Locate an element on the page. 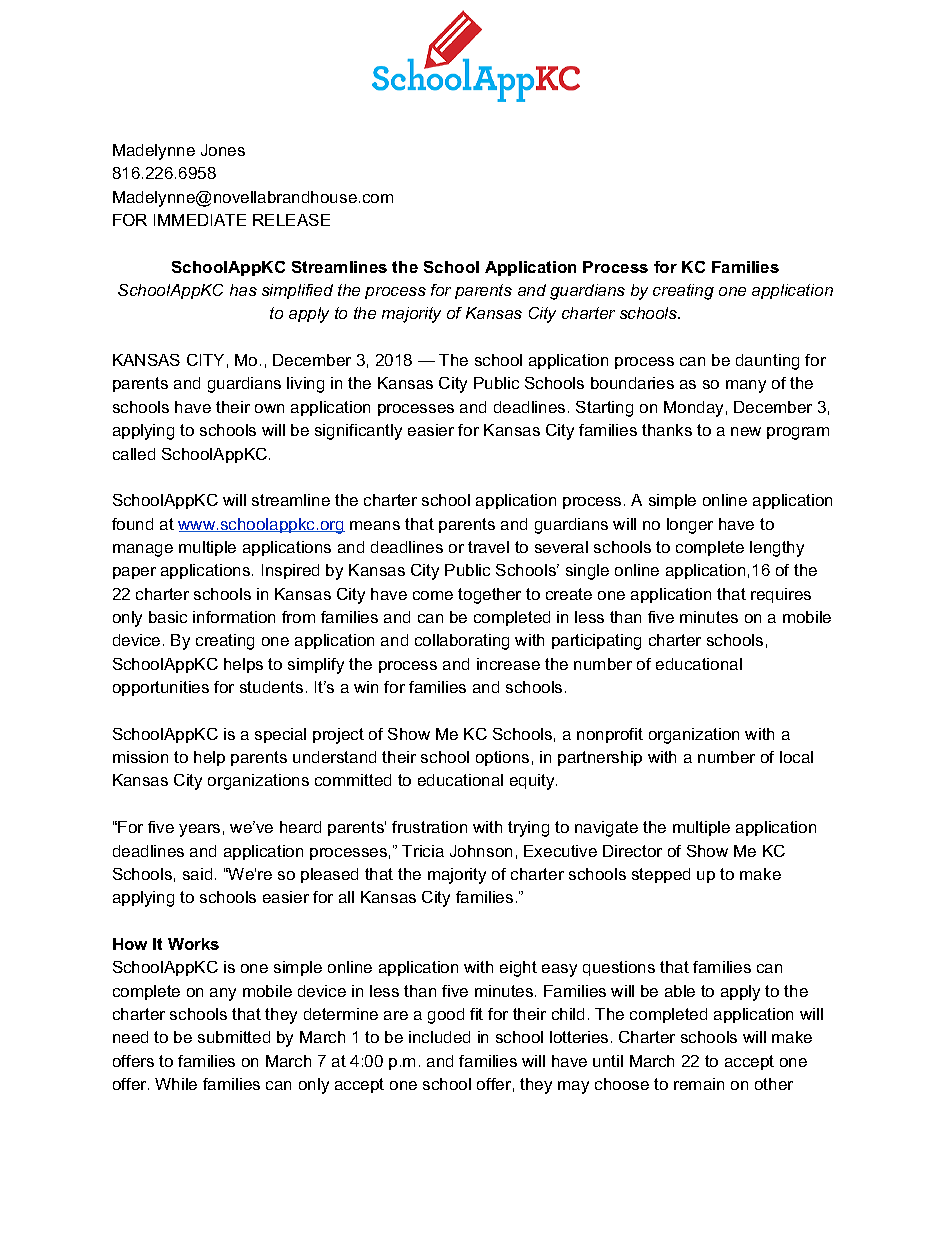 The height and width of the document is (1233, 952). Jones is located at coordinates (223, 150).
